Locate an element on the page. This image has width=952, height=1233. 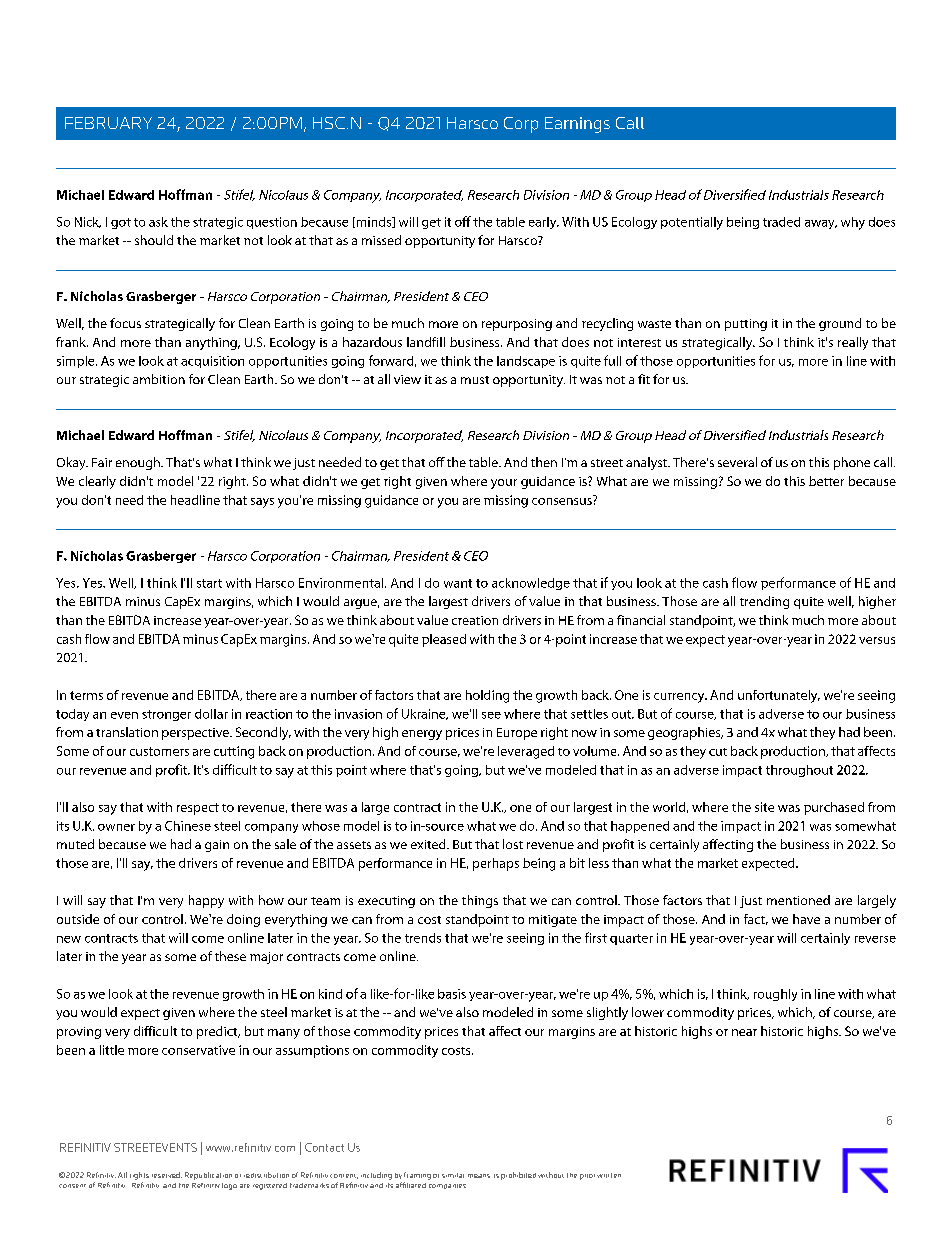
FEBRUARY is located at coordinates (108, 123).
